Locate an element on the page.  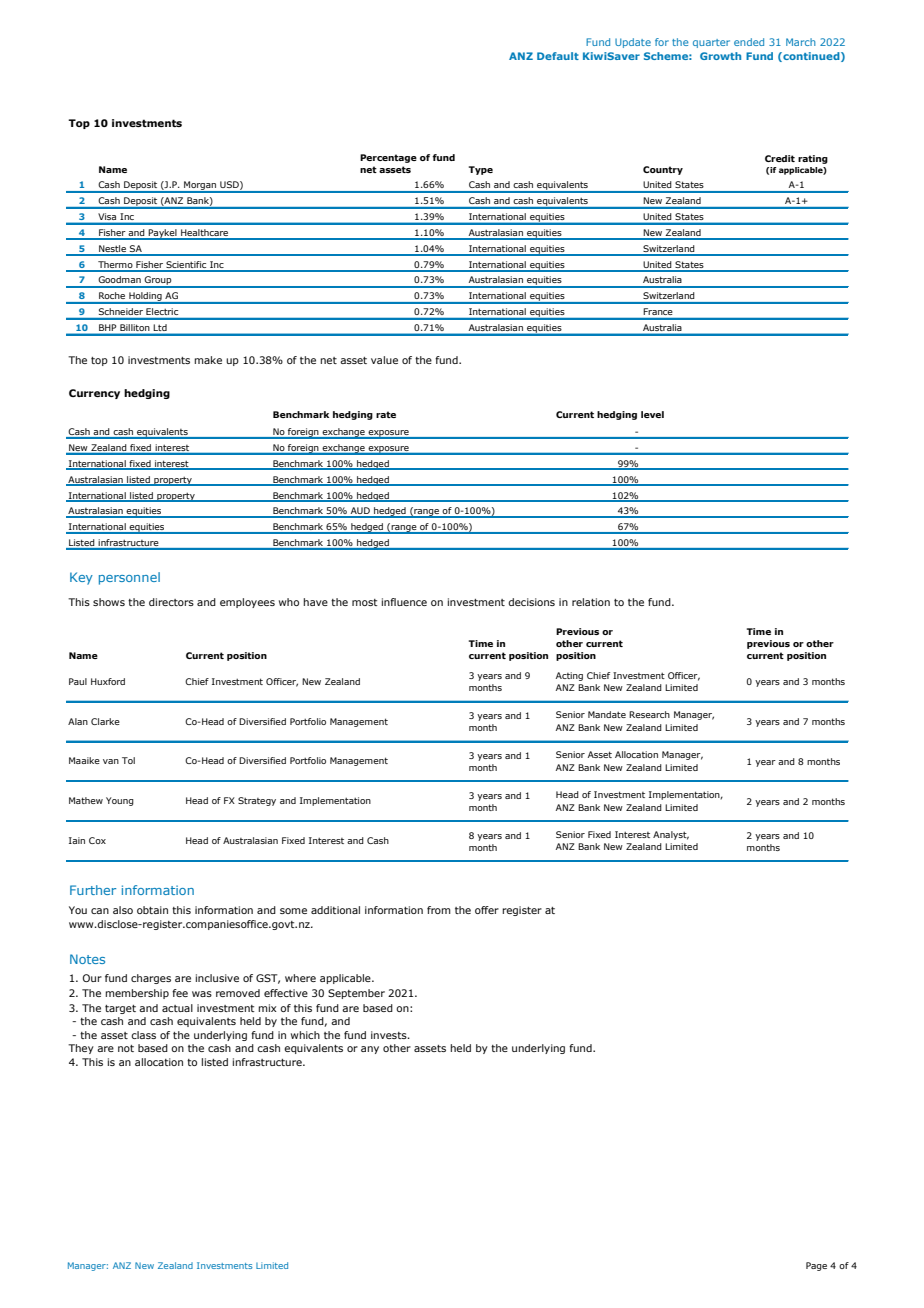
directors is located at coordinates (171, 602).
